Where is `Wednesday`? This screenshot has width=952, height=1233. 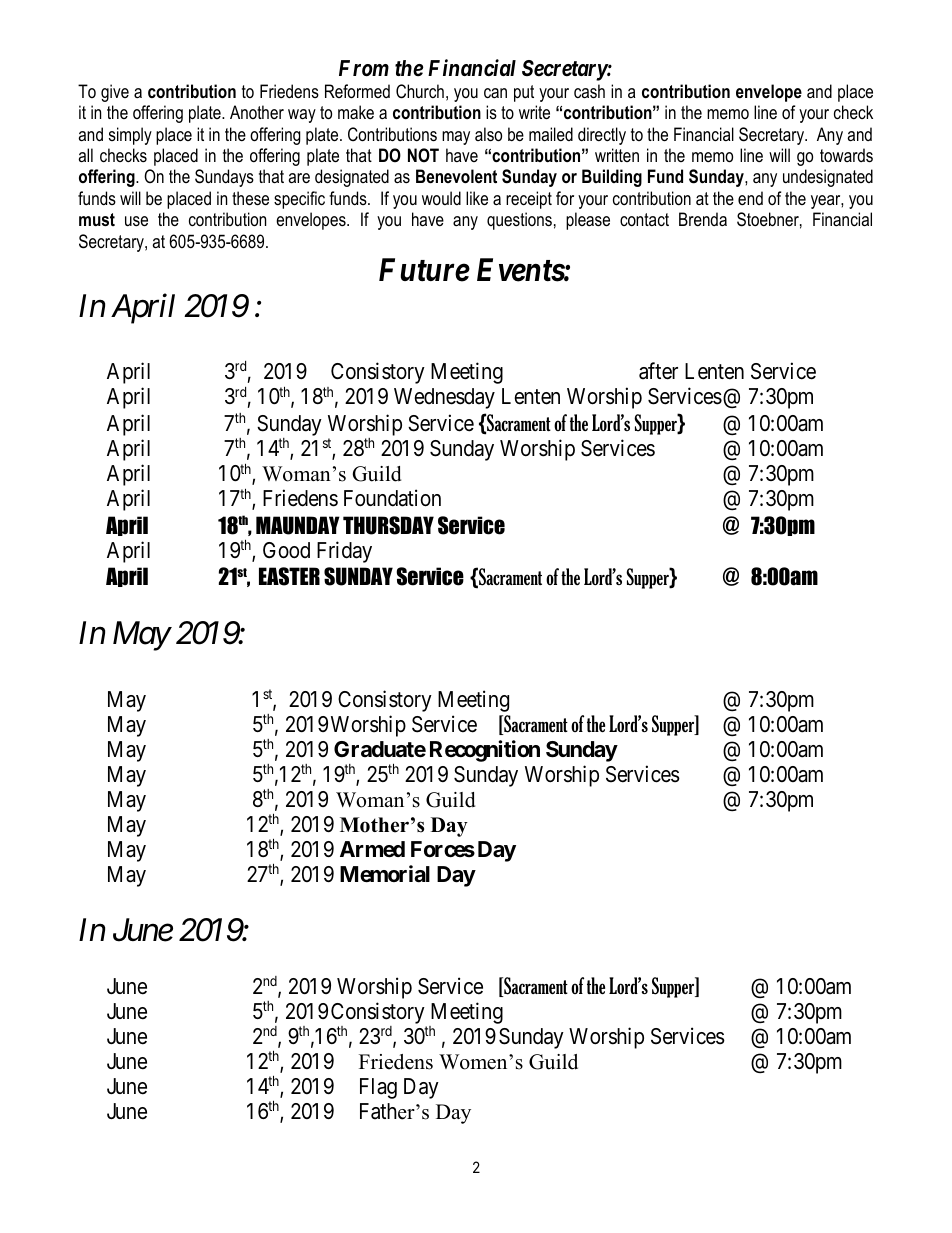
Wednesday is located at coordinates (444, 398).
